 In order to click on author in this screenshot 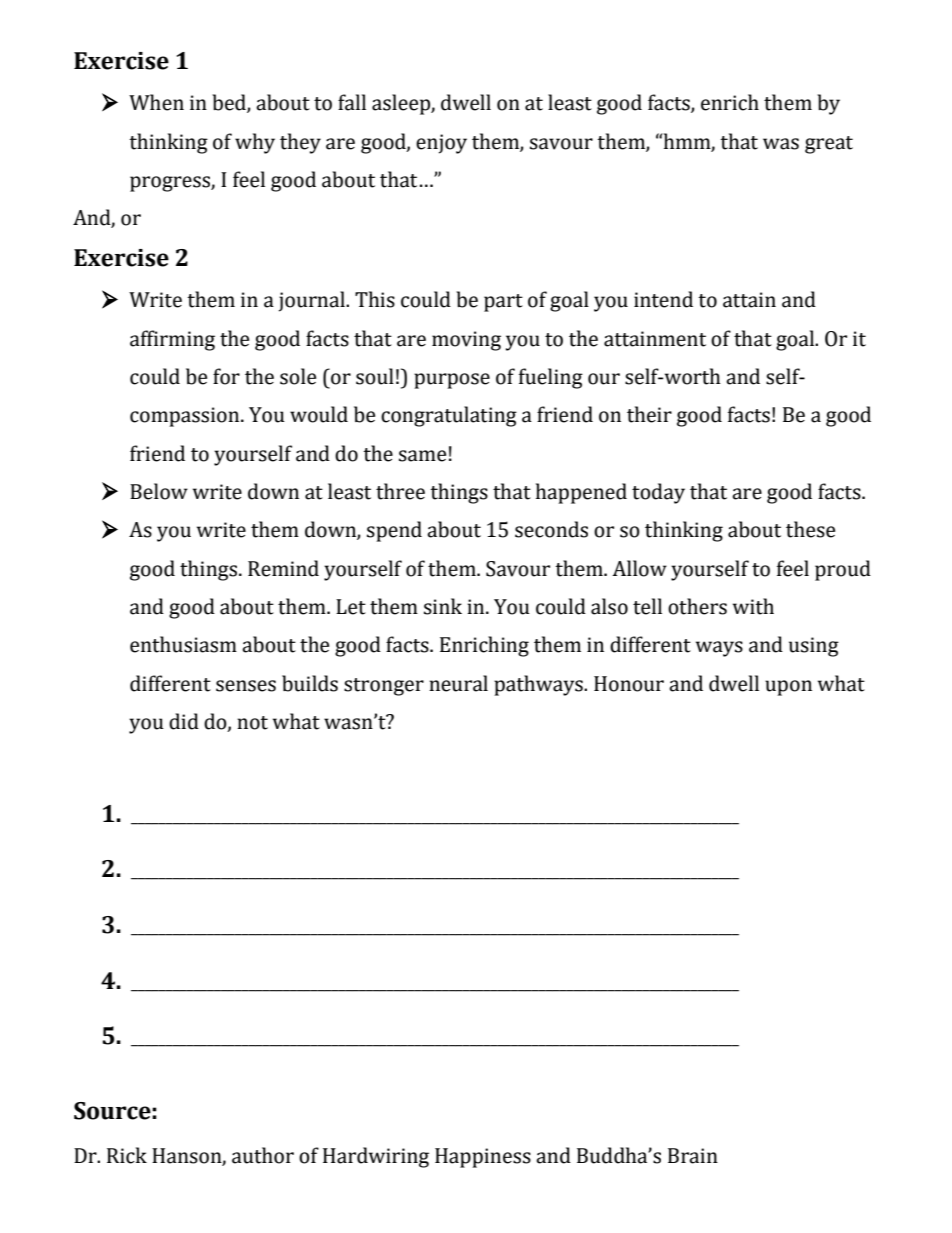, I will do `click(263, 1155)`.
